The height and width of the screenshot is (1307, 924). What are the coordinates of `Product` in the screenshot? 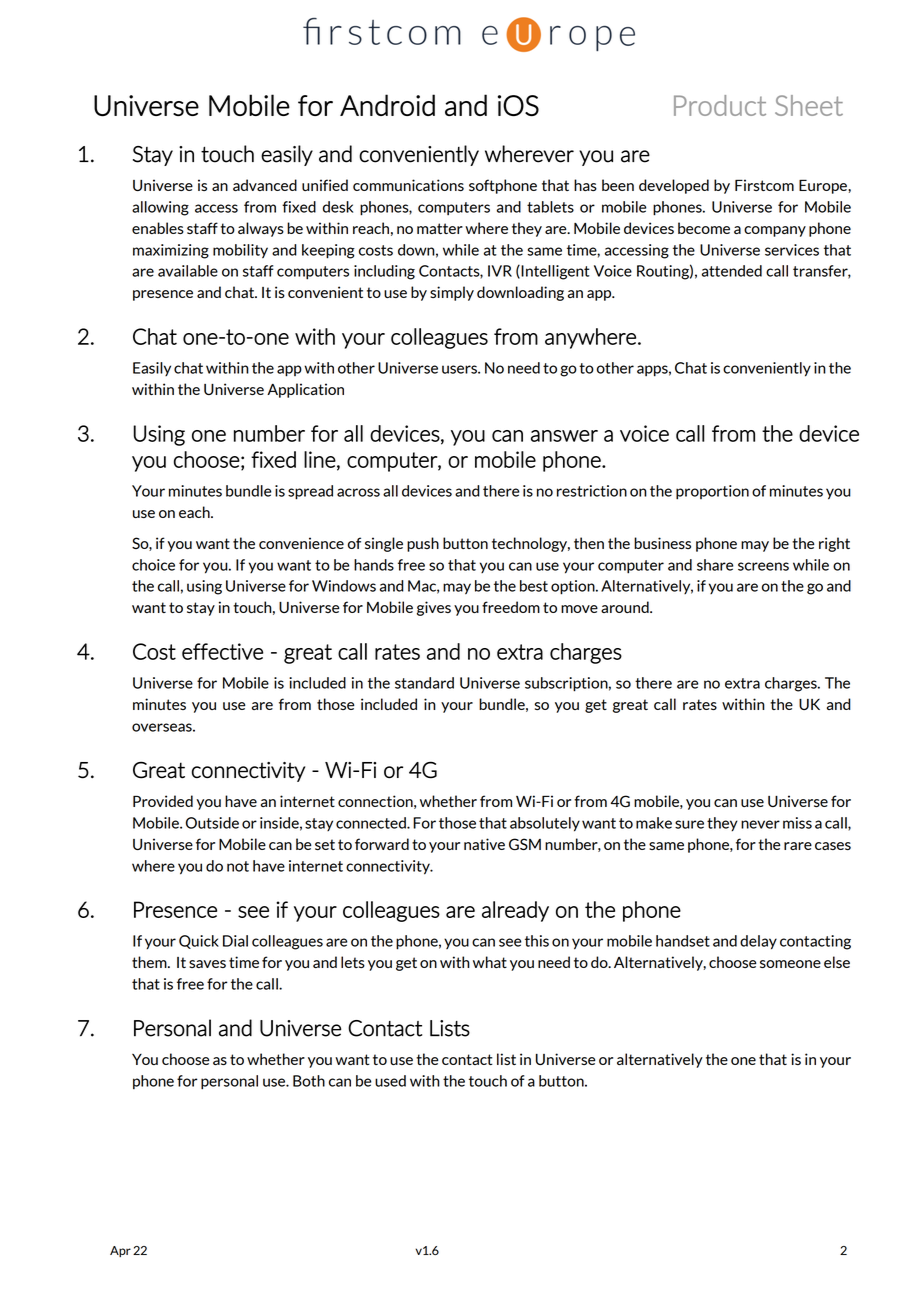 It's located at (720, 105).
